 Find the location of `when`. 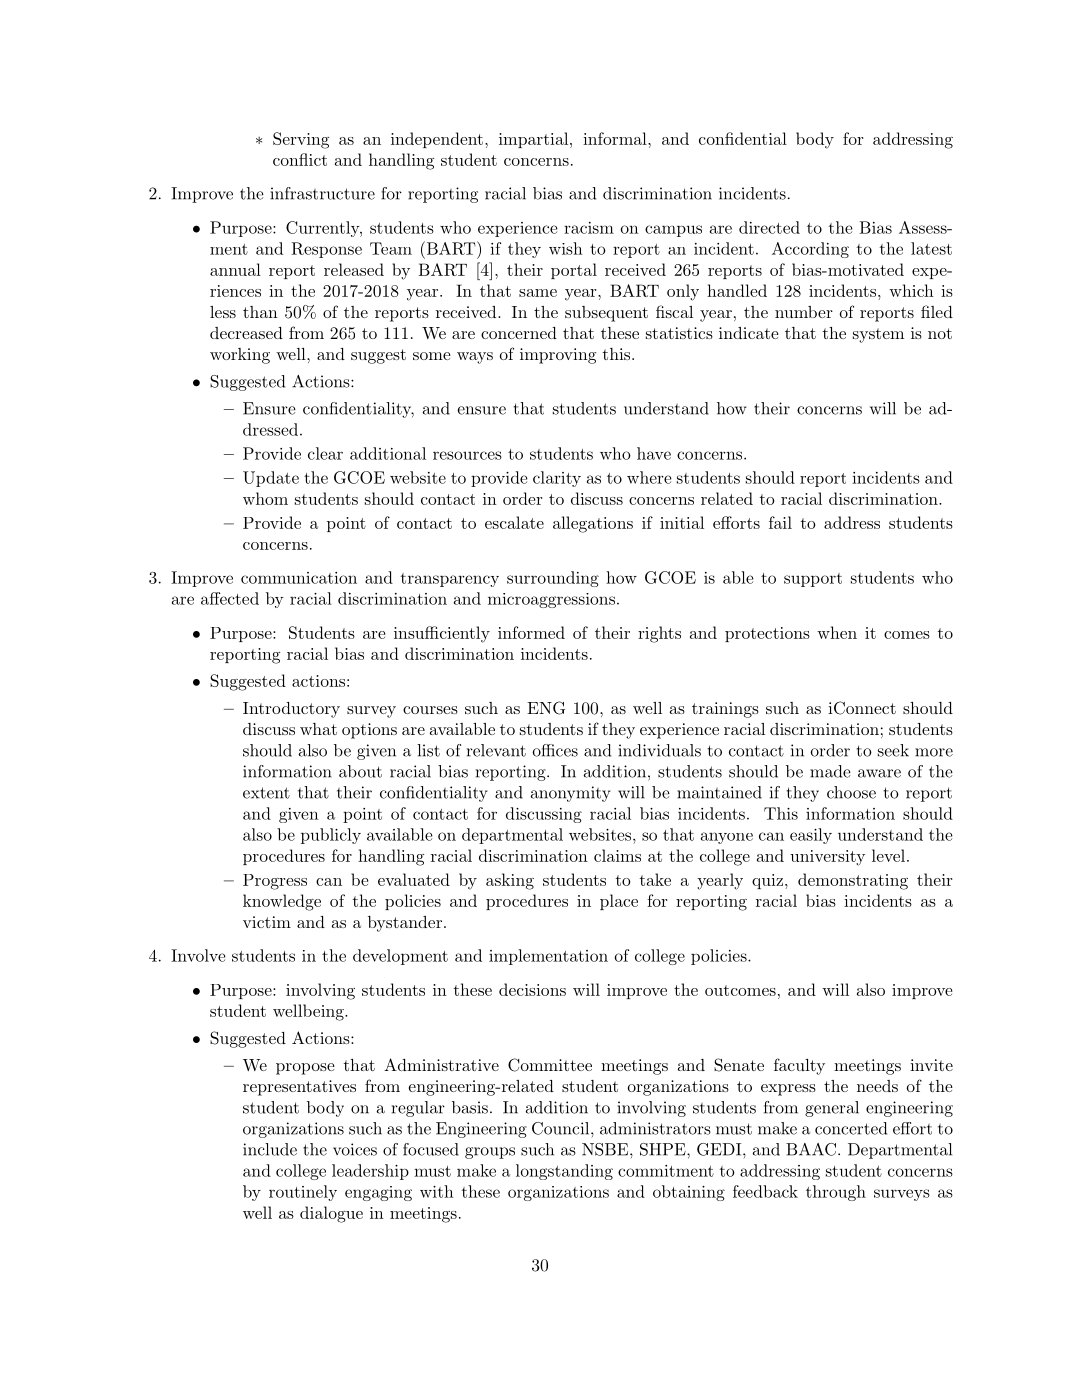

when is located at coordinates (837, 632).
